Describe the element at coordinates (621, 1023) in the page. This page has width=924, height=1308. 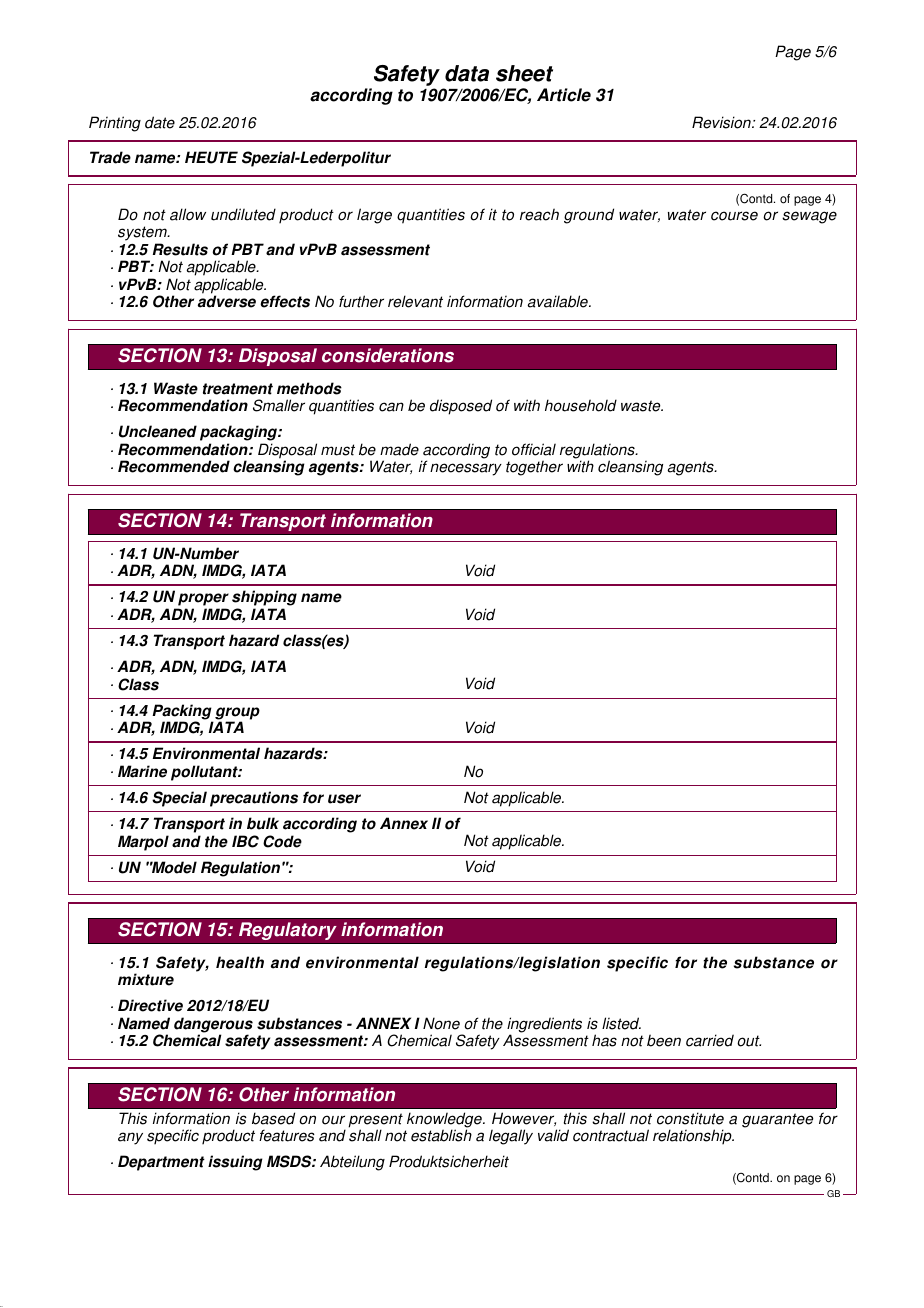
I see `listed` at that location.
